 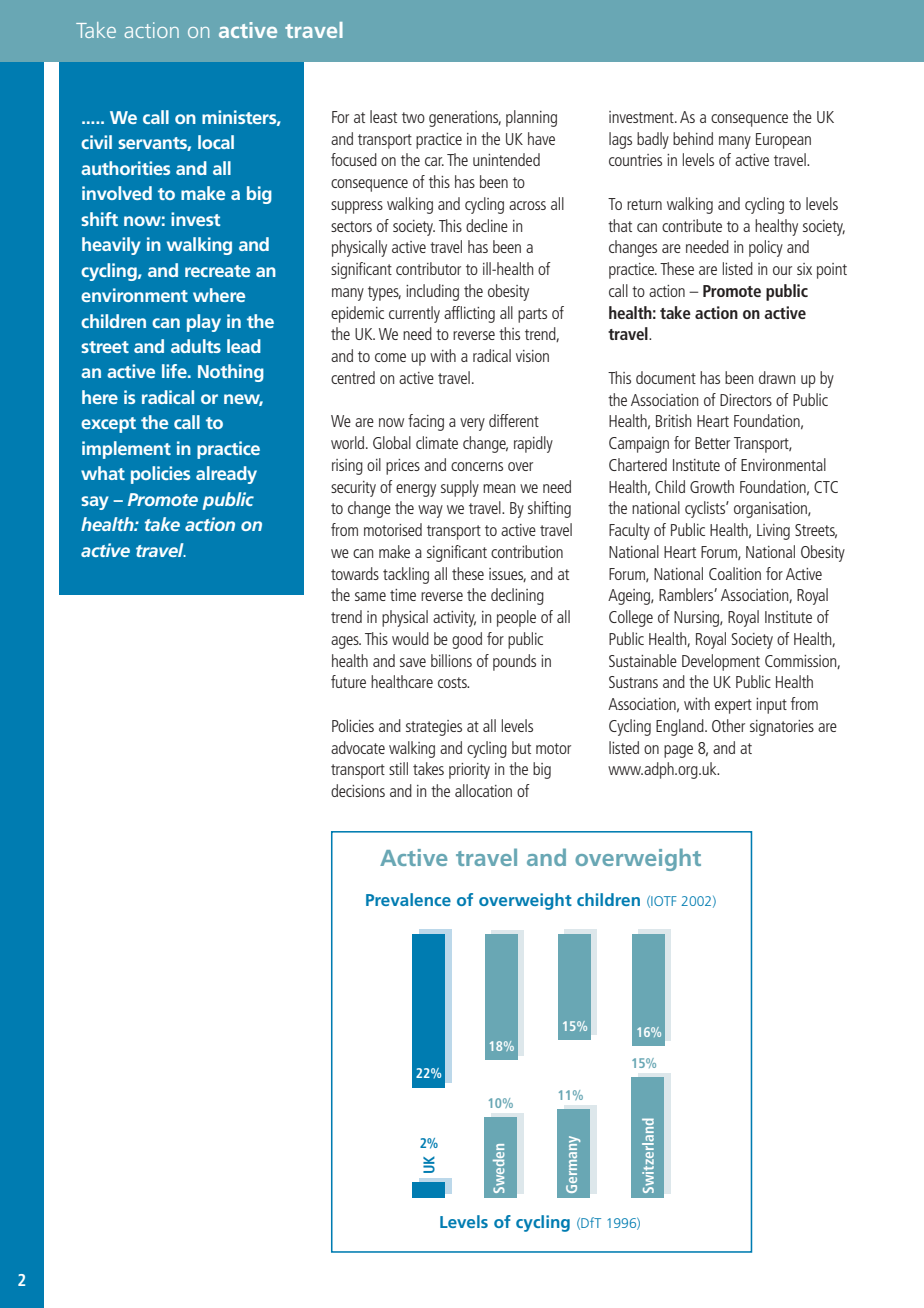 I want to click on ages, so click(x=346, y=642).
